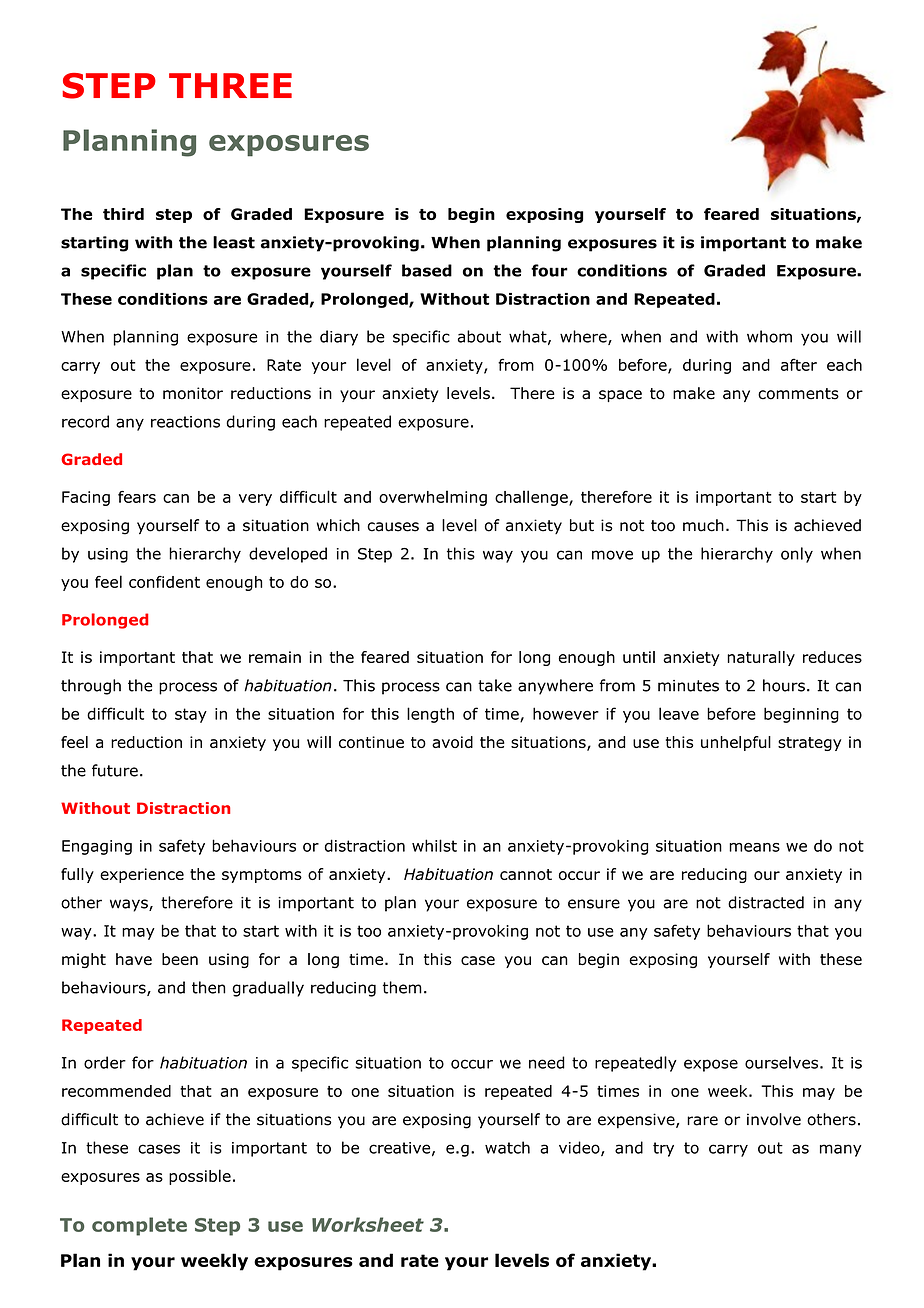 The height and width of the image is (1308, 924). What do you see at coordinates (427, 270) in the image?
I see `based` at bounding box center [427, 270].
